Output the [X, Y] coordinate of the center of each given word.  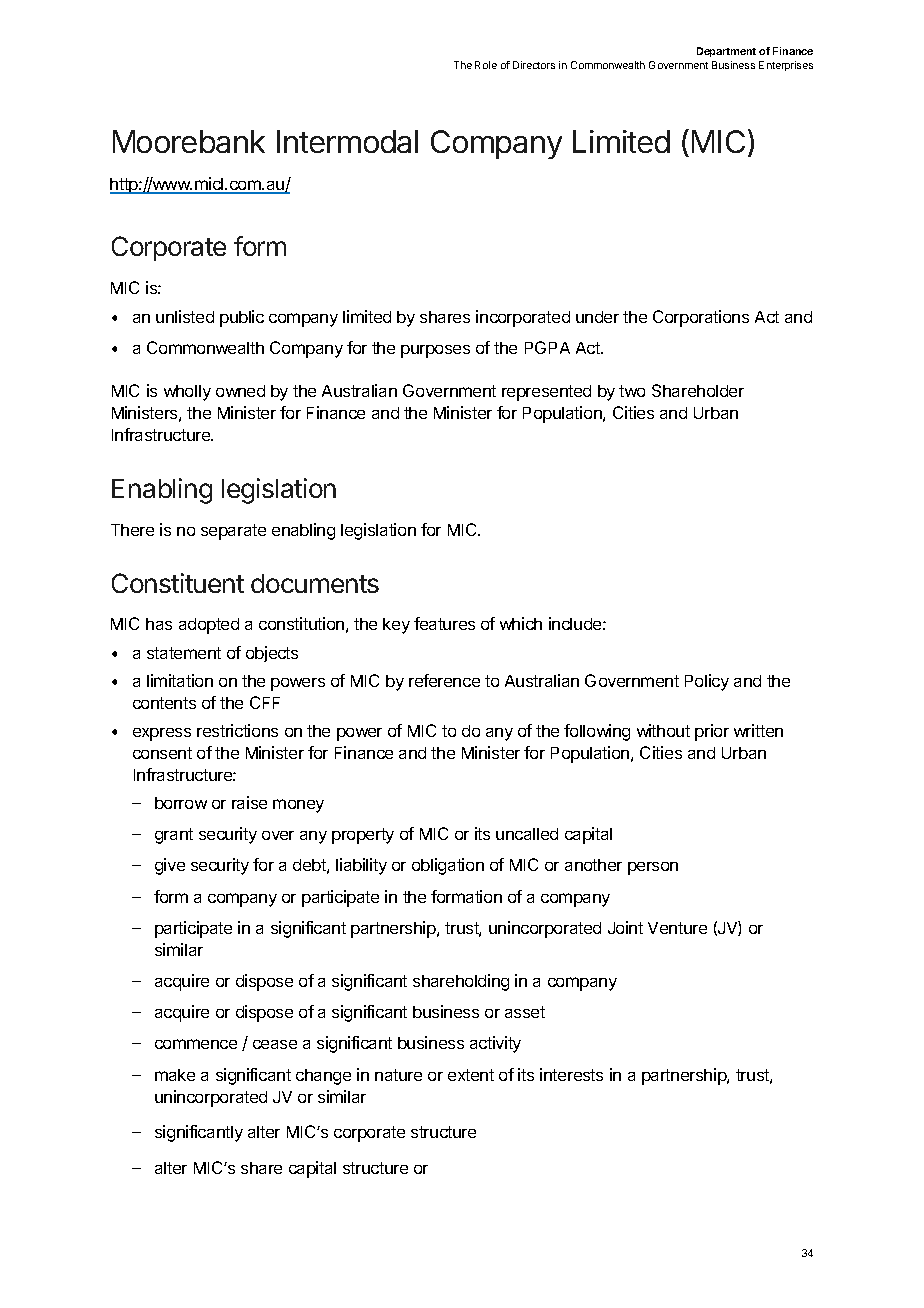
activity [495, 1044]
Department [726, 52]
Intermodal [347, 141]
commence [196, 1044]
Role [486, 65]
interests [571, 1074]
